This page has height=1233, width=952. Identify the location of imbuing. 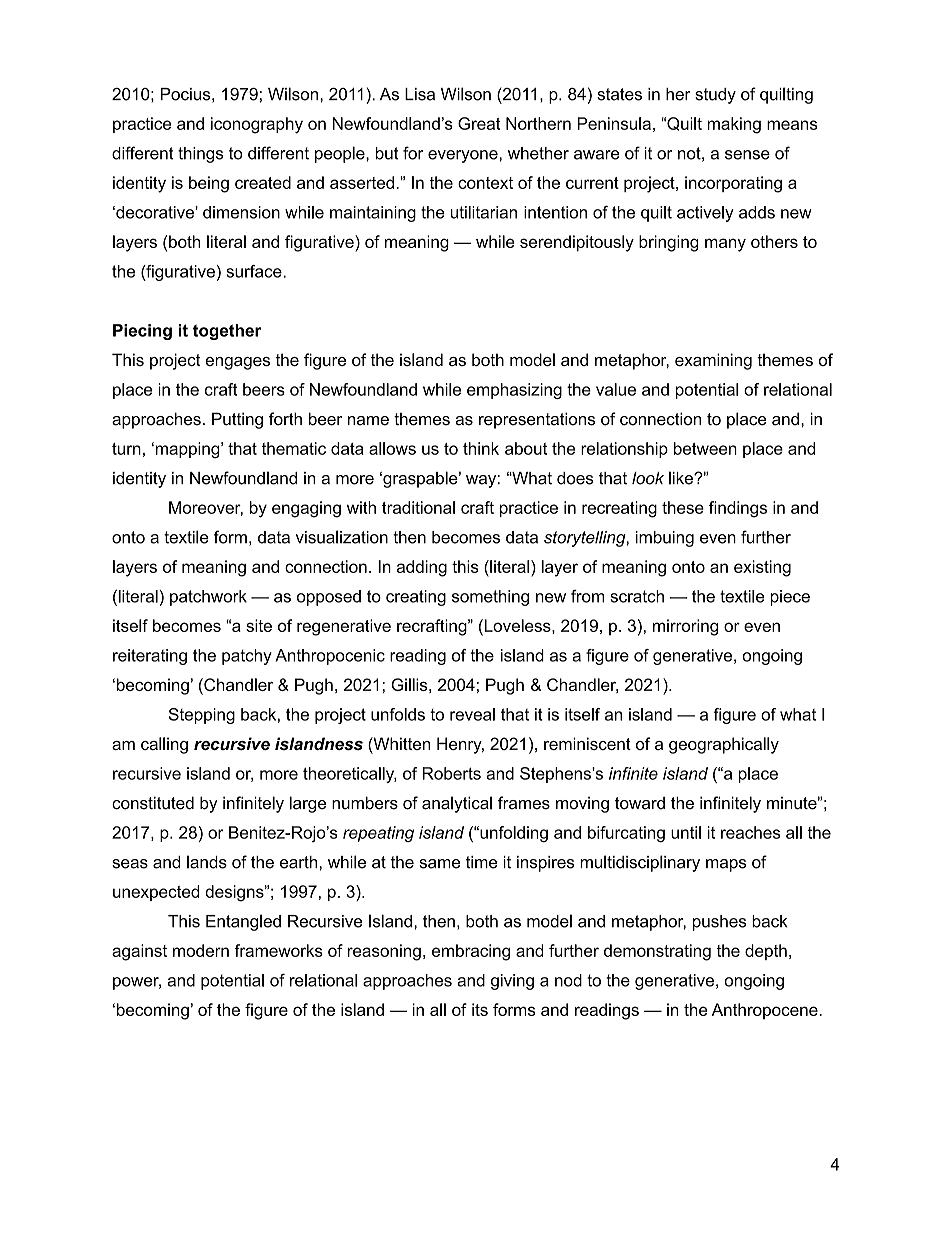
(665, 539).
